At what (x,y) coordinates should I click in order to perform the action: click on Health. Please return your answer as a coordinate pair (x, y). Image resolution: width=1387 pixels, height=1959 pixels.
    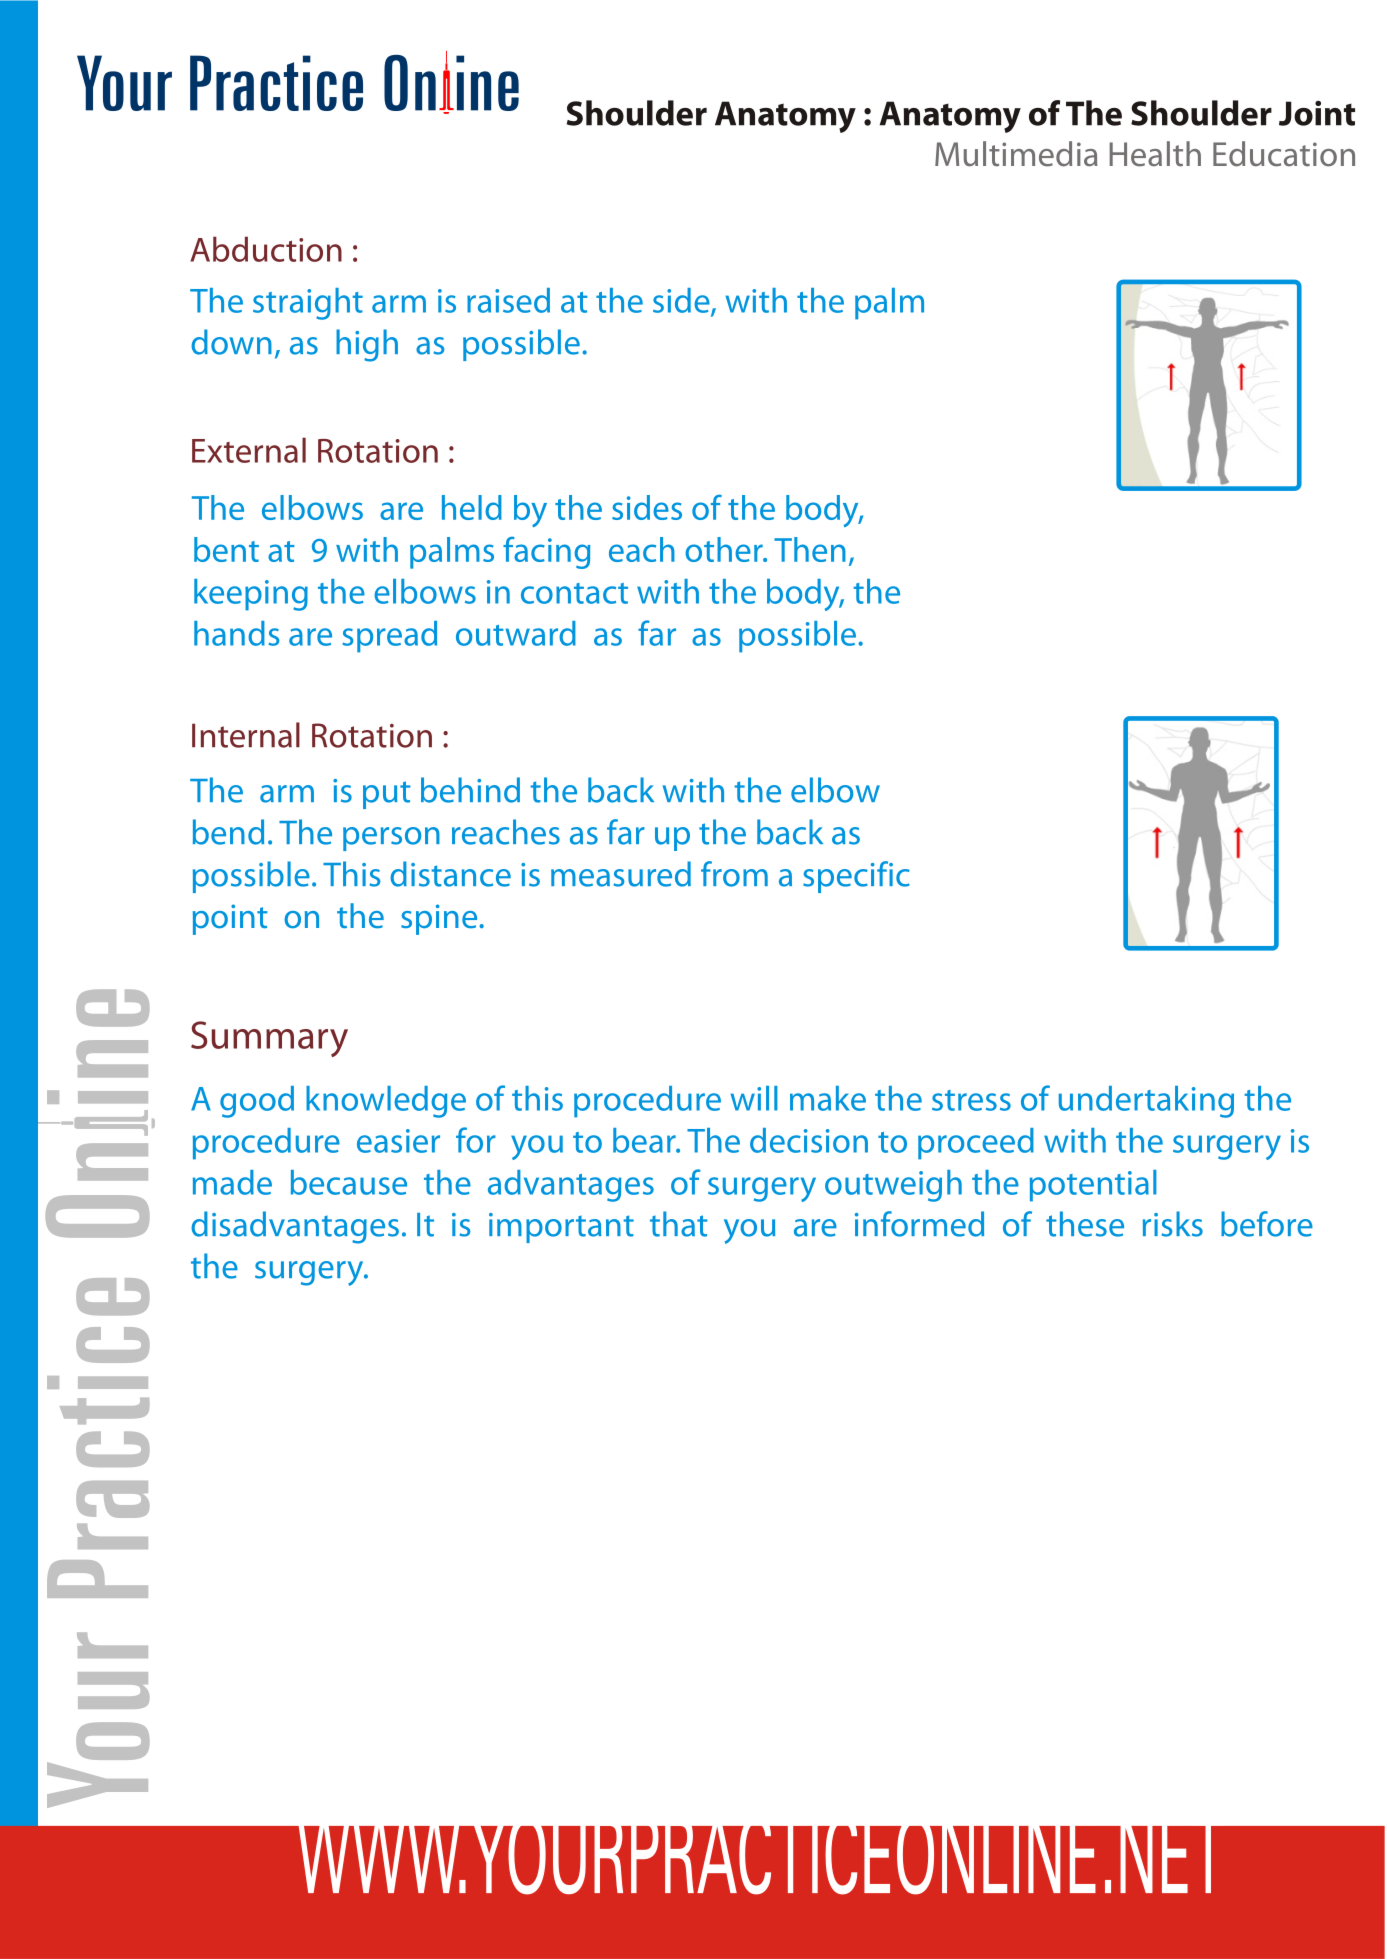
    Looking at the image, I should click on (1155, 154).
